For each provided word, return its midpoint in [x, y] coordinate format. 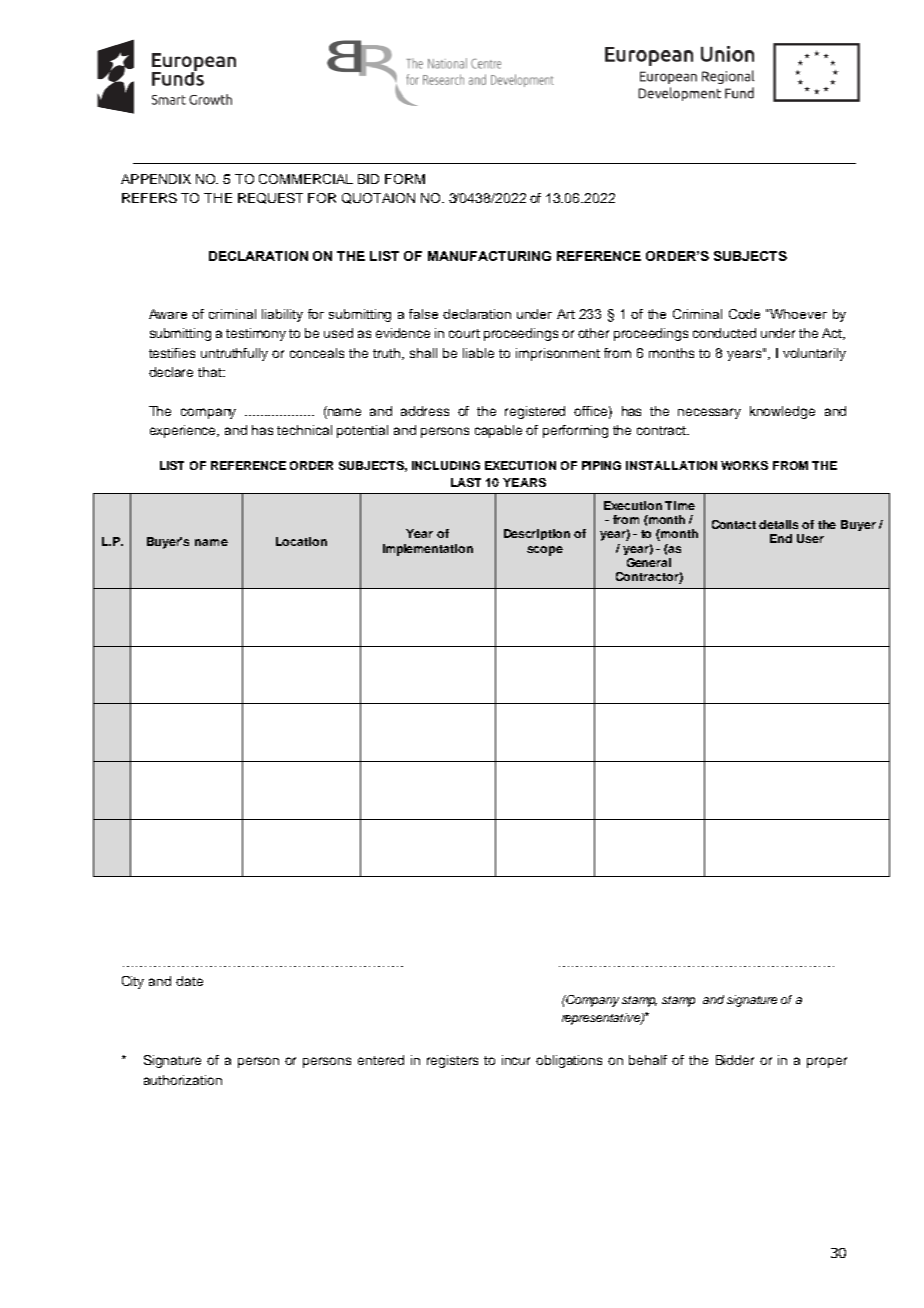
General [649, 562]
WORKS [744, 465]
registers [452, 1061]
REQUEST [270, 198]
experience [184, 431]
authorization [183, 1080]
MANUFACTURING [489, 256]
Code [744, 314]
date [189, 981]
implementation [428, 550]
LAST [466, 482]
